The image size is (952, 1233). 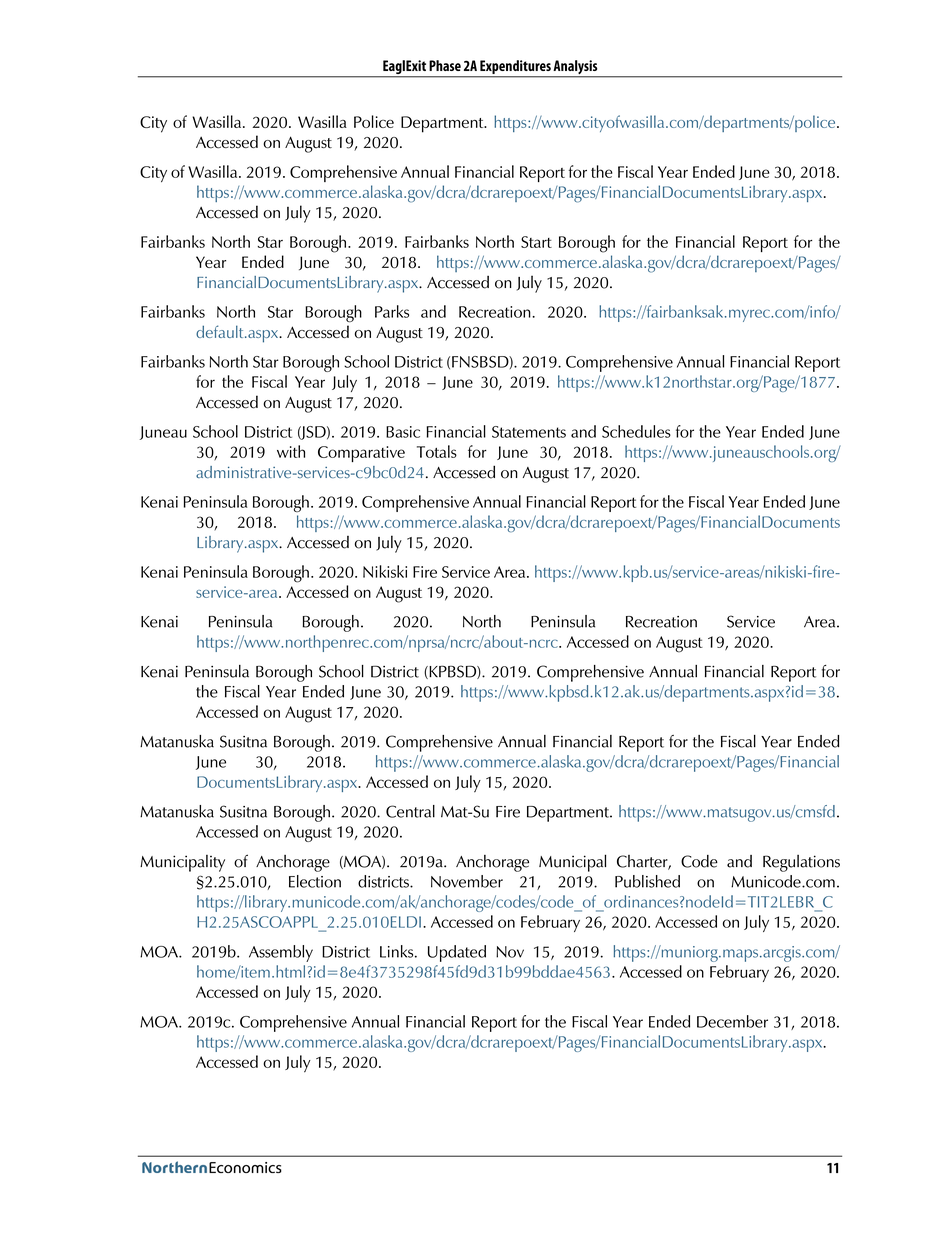 What do you see at coordinates (529, 432) in the page?
I see `Statements` at bounding box center [529, 432].
